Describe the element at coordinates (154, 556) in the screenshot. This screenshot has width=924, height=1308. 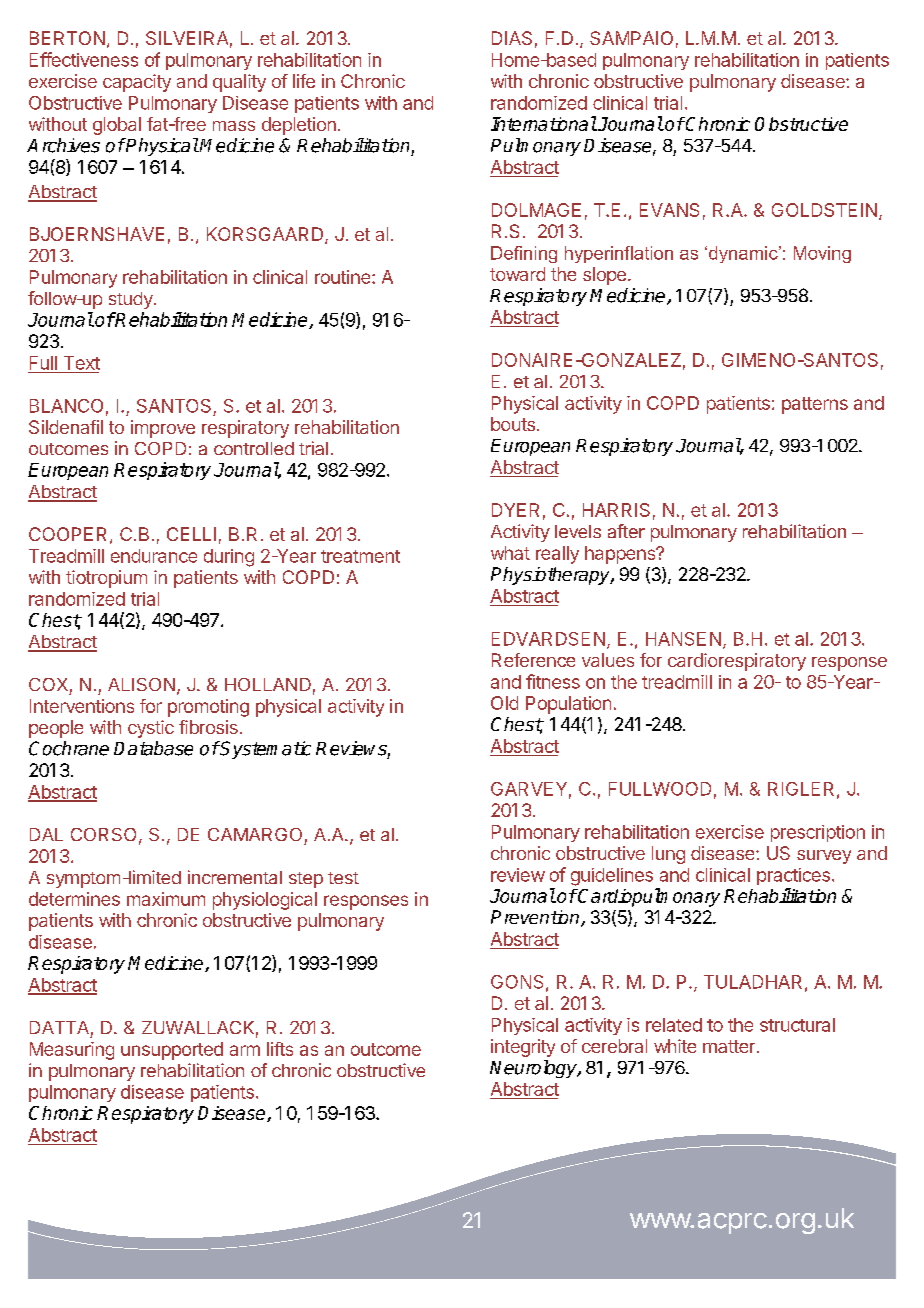
I see `endurance` at that location.
